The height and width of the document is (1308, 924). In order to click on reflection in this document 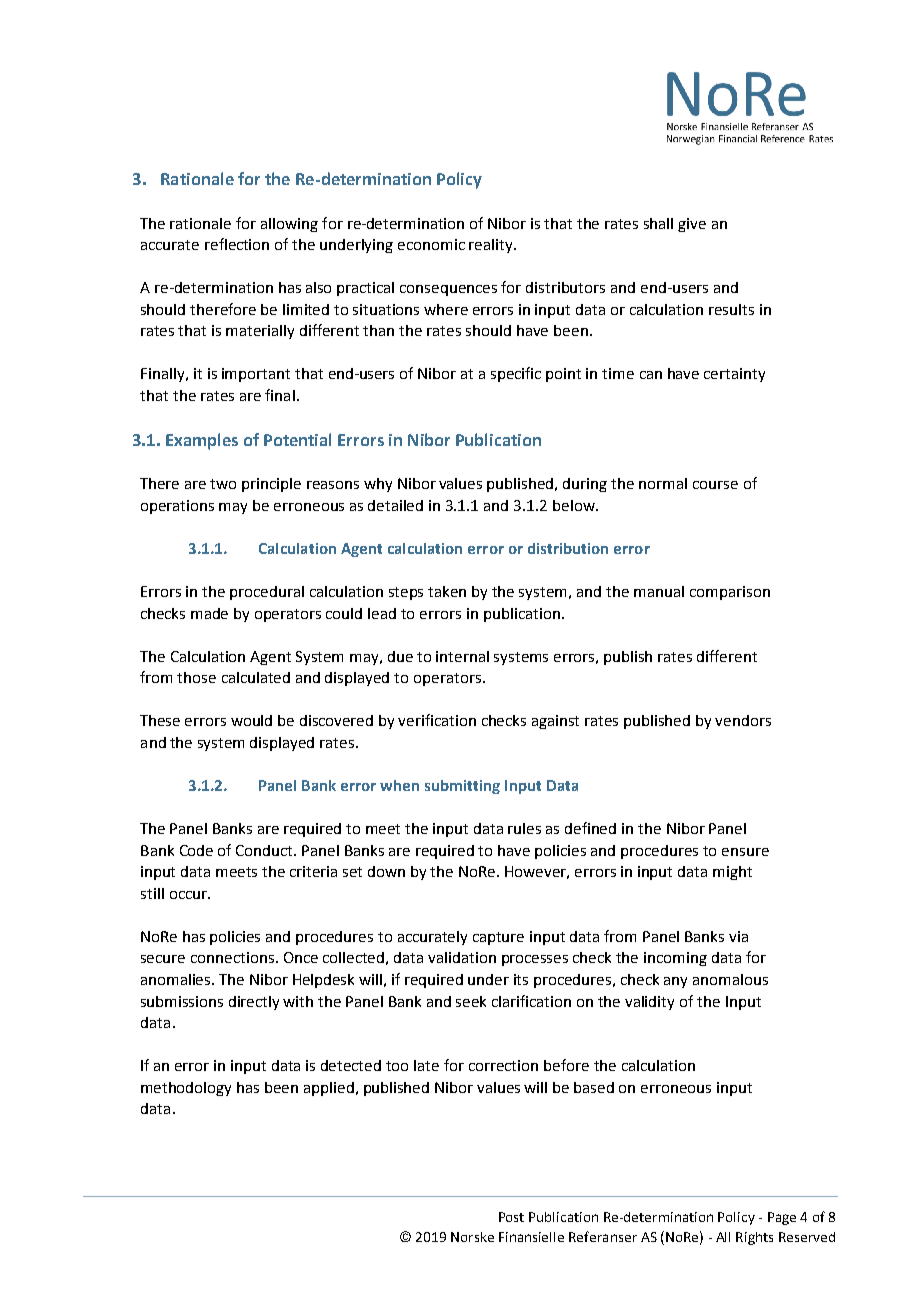, I will do `click(237, 244)`.
